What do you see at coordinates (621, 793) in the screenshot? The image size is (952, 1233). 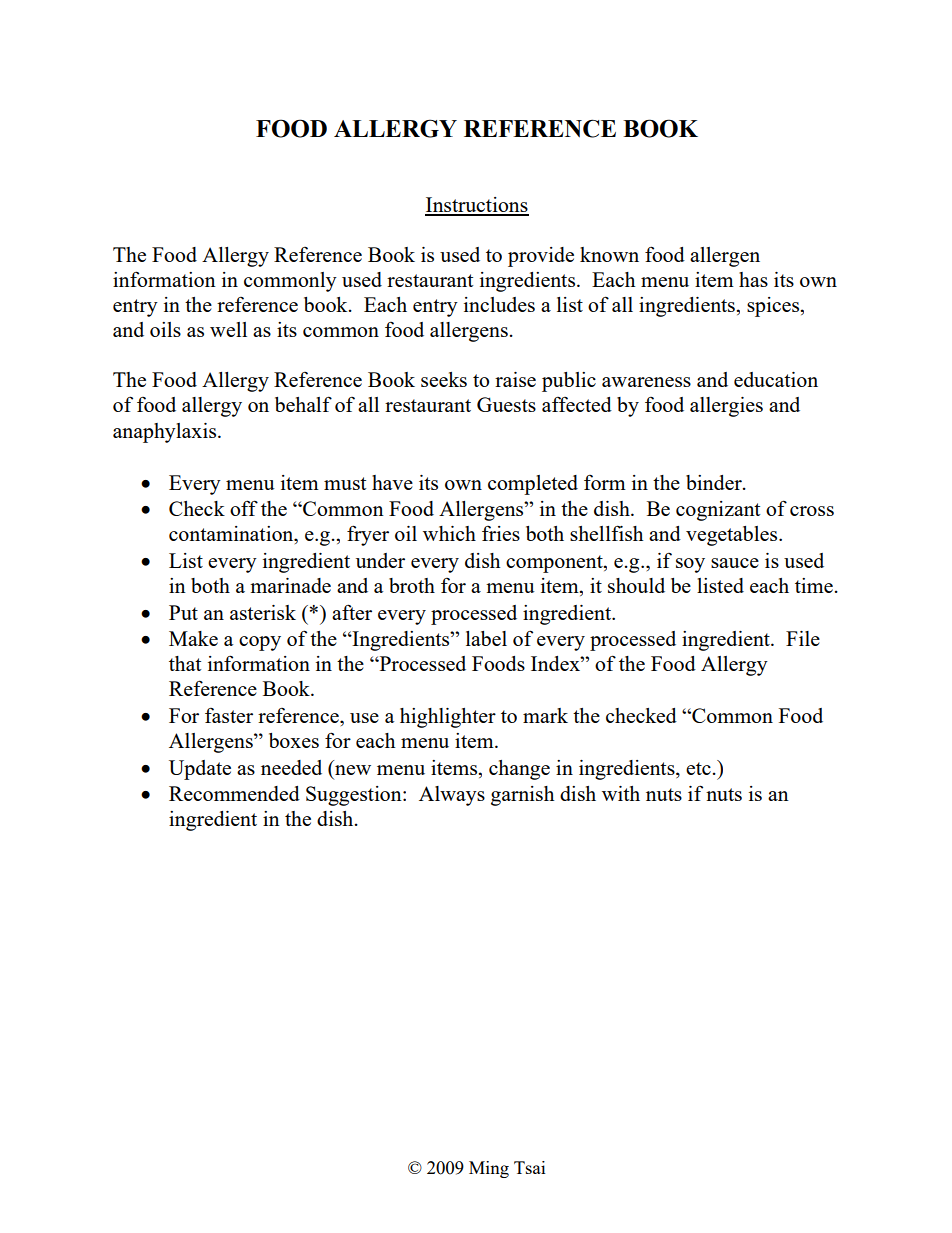 I see `with` at bounding box center [621, 793].
